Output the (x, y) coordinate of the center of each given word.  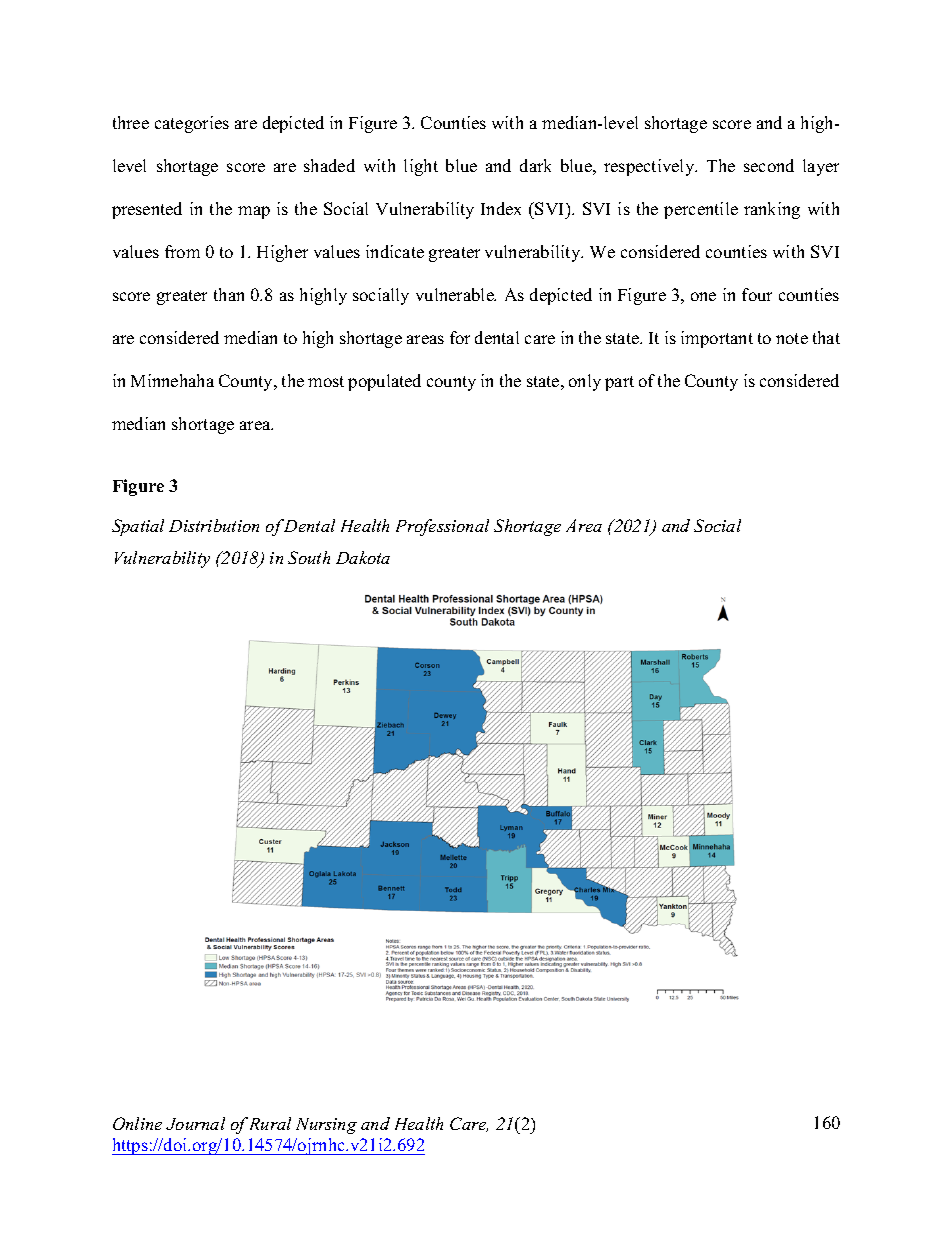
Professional (442, 527)
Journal (195, 1123)
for (460, 337)
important (717, 339)
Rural (270, 1123)
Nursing (326, 1126)
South (309, 557)
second (769, 165)
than (229, 294)
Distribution (214, 525)
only (585, 382)
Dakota (363, 557)
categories (192, 124)
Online (137, 1123)
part (619, 383)
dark (535, 165)
